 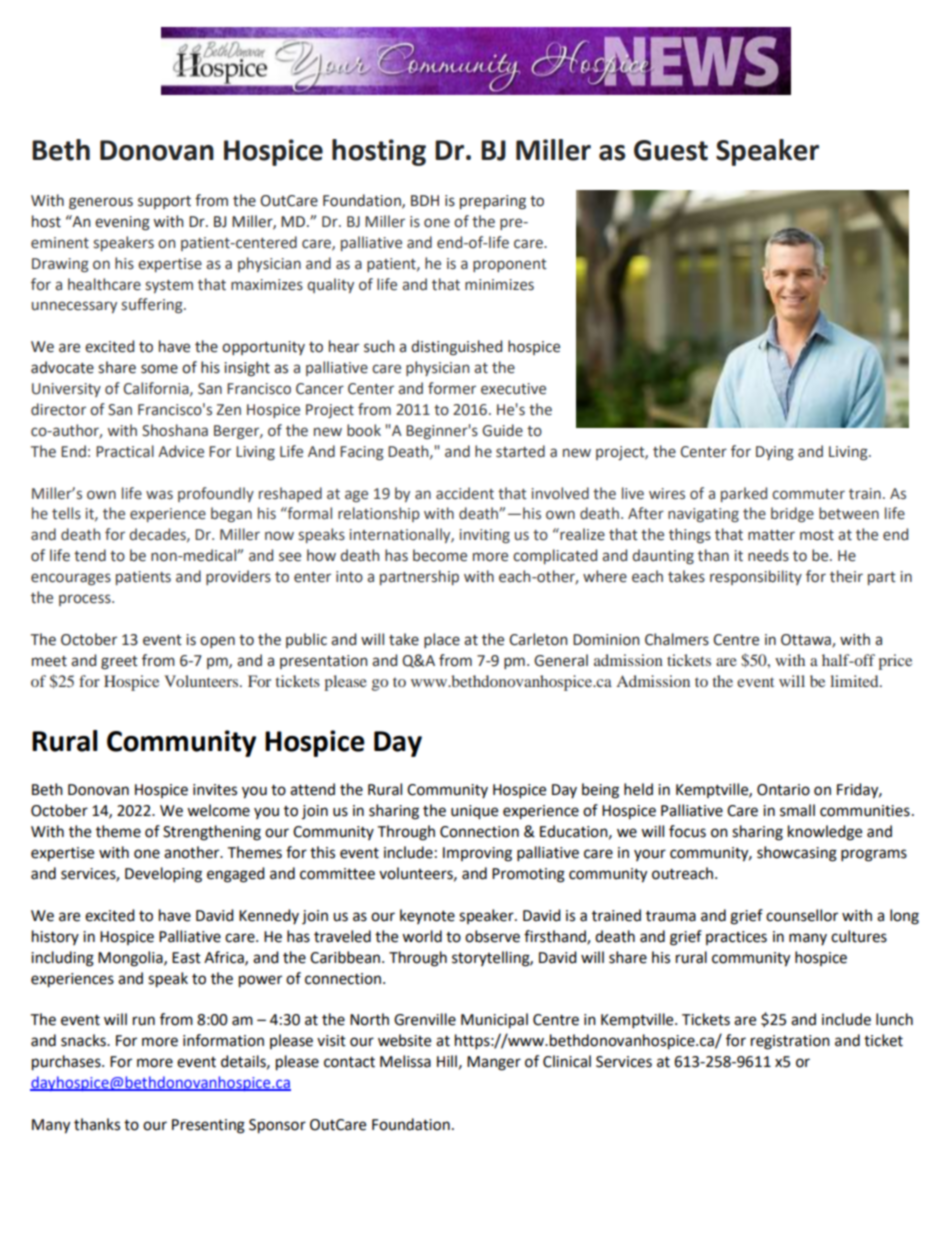 I want to click on Guest, so click(x=671, y=150).
